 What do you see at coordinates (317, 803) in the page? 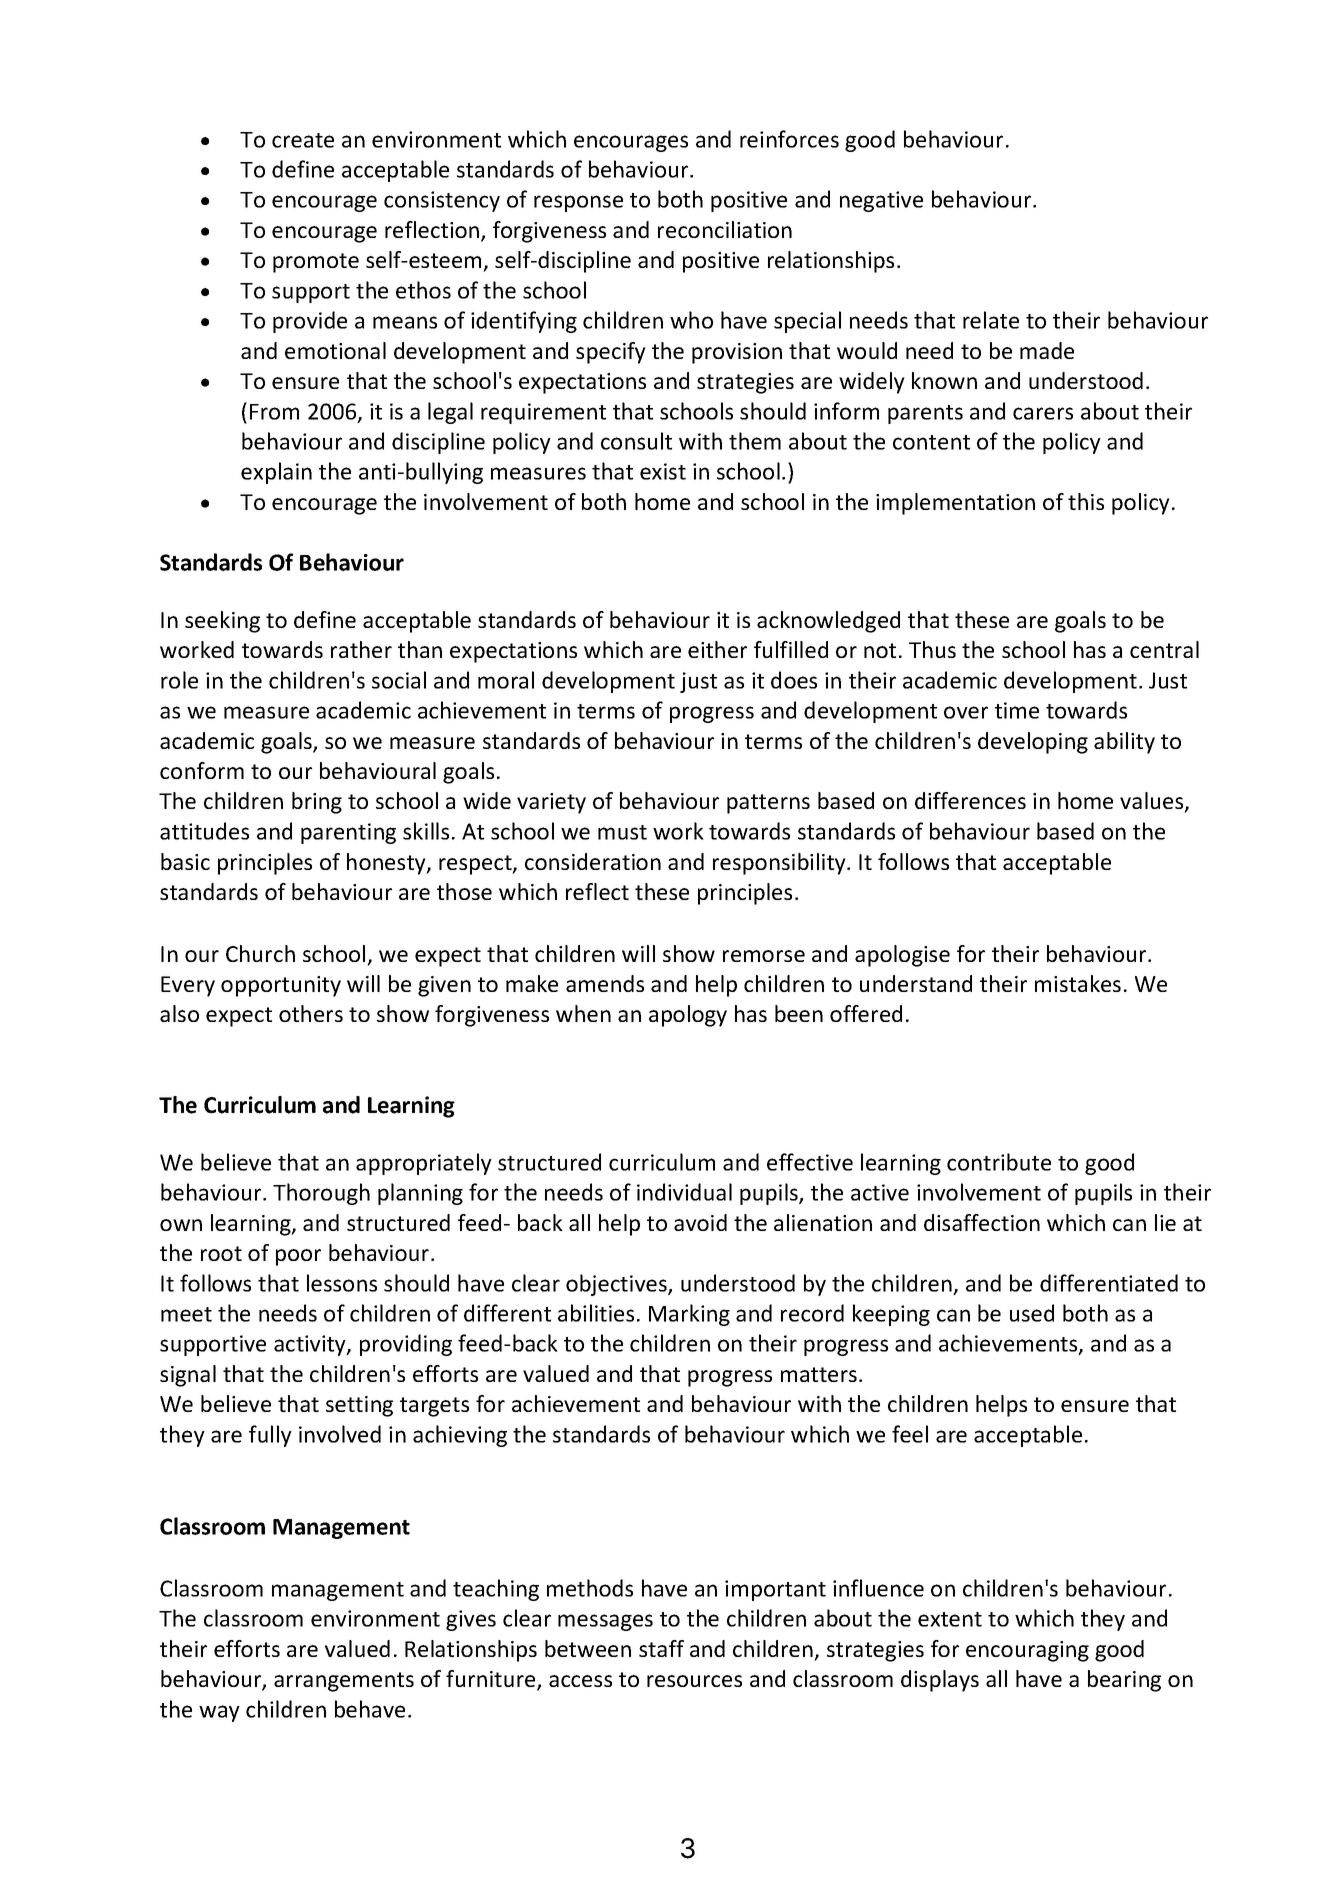
I see `bring` at bounding box center [317, 803].
